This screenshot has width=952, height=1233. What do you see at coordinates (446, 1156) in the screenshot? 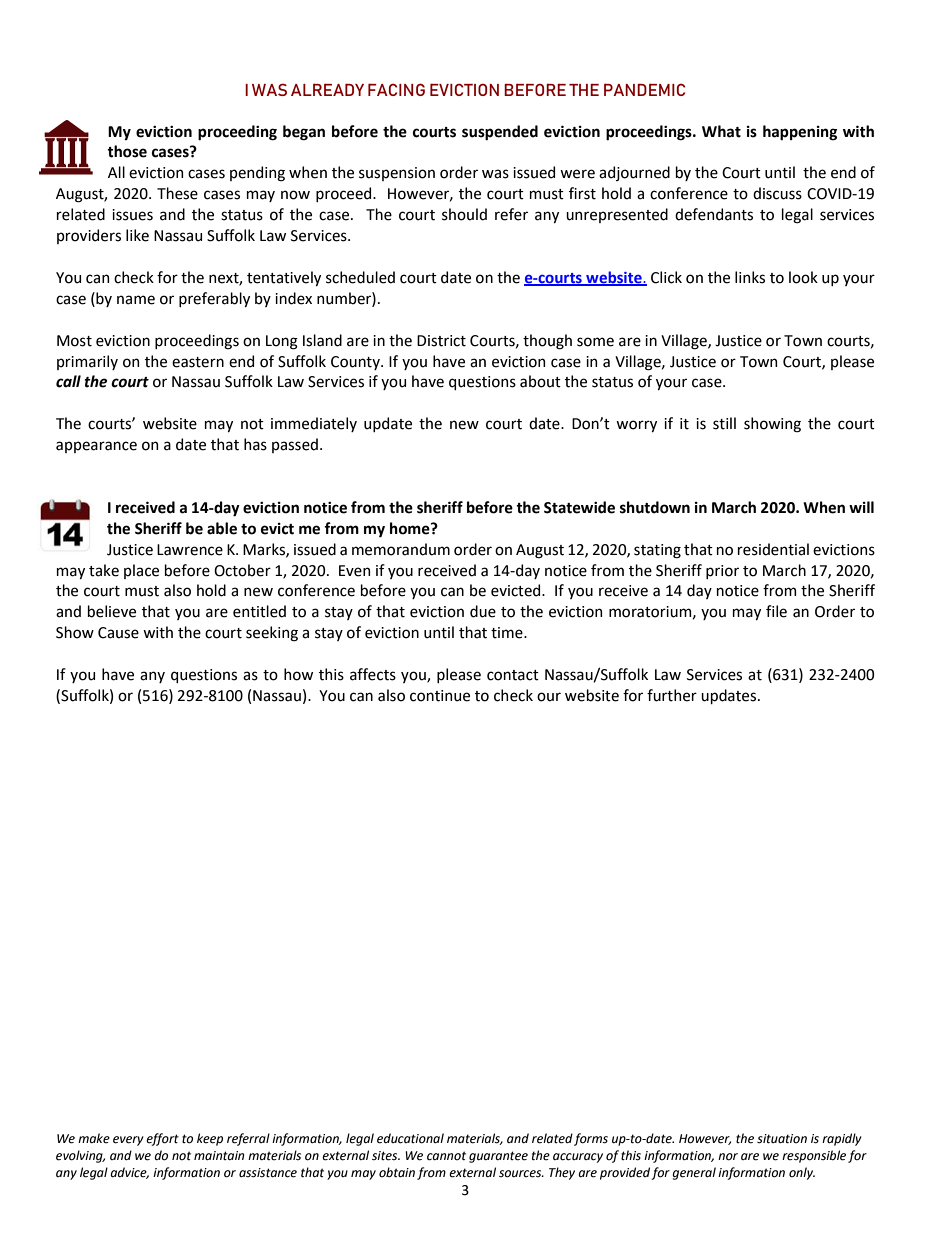
I see `cannot` at bounding box center [446, 1156].
